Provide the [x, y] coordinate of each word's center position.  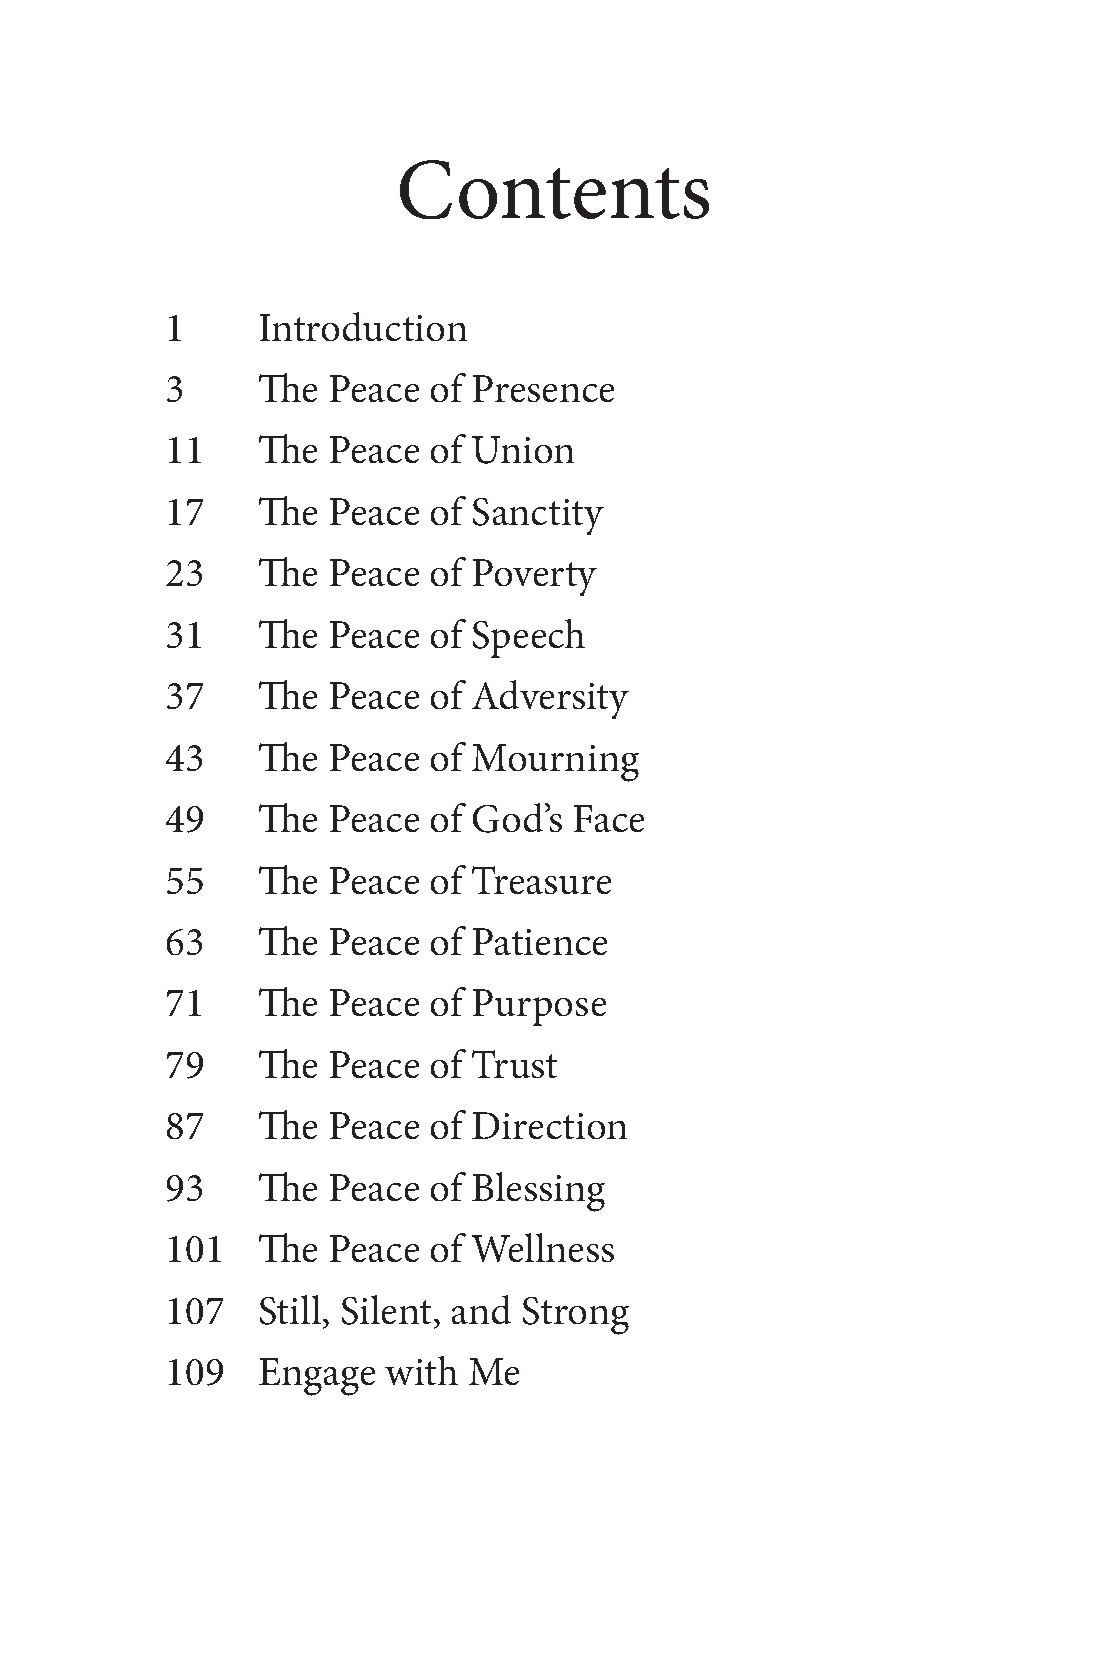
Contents [554, 189]
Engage [317, 1377]
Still [292, 1310]
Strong [576, 1316]
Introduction [363, 326]
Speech [529, 638]
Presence [543, 388]
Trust [514, 1064]
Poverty [535, 577]
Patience [540, 941]
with [421, 1370]
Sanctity [538, 516]
